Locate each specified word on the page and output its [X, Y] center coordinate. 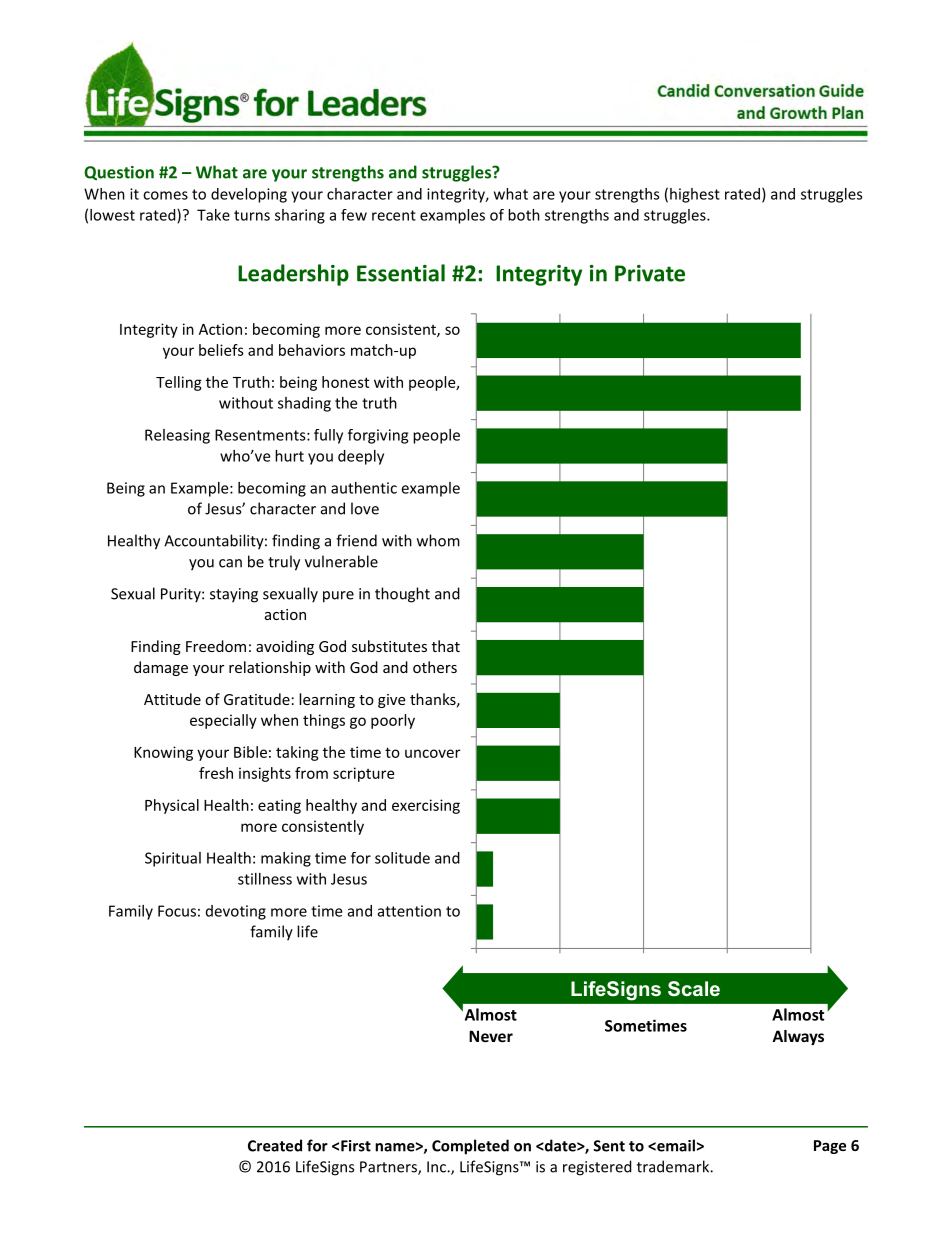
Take [213, 215]
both [524, 215]
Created [275, 1145]
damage [161, 668]
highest [695, 195]
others [435, 667]
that [446, 646]
